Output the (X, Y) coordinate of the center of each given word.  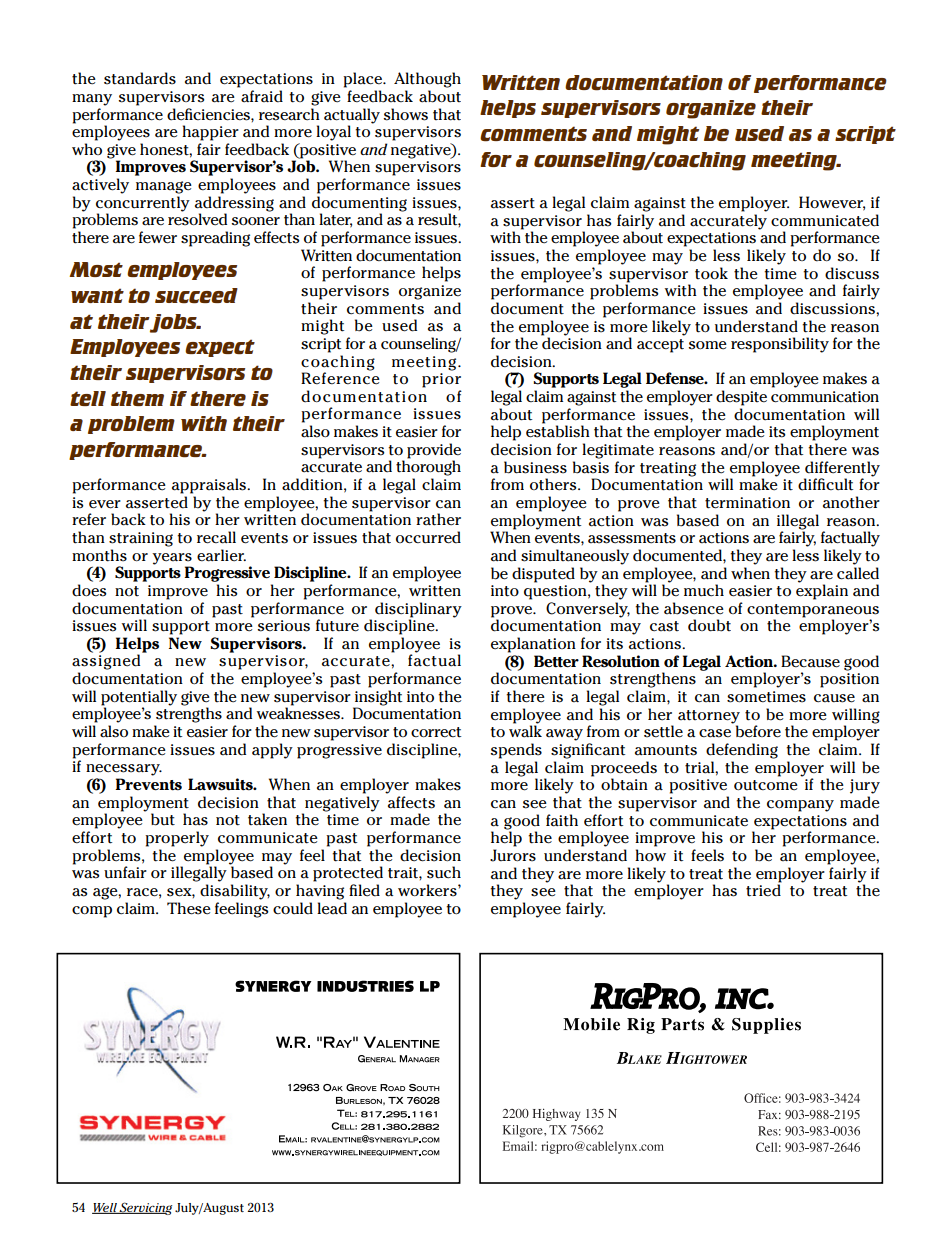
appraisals (210, 486)
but (163, 819)
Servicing (145, 1208)
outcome (766, 785)
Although (427, 80)
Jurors (513, 855)
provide (434, 451)
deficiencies (209, 114)
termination (747, 503)
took (711, 273)
